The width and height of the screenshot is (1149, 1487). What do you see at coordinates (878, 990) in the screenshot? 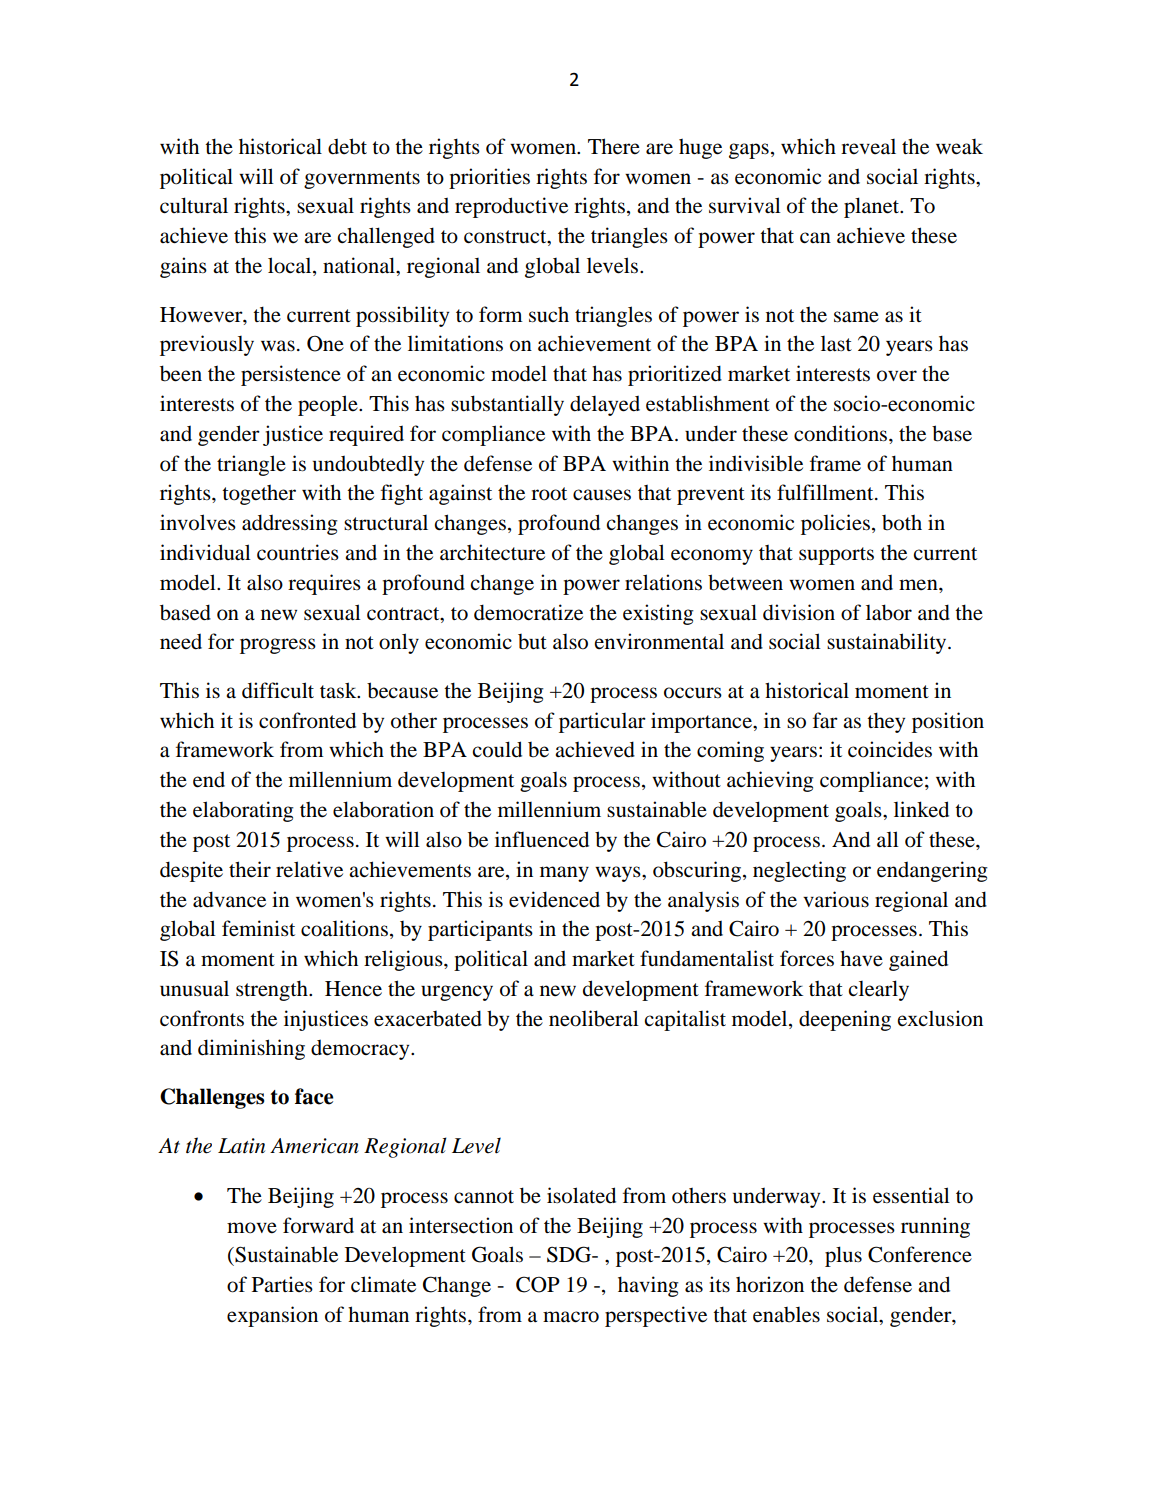
I see `clearly` at bounding box center [878, 990].
